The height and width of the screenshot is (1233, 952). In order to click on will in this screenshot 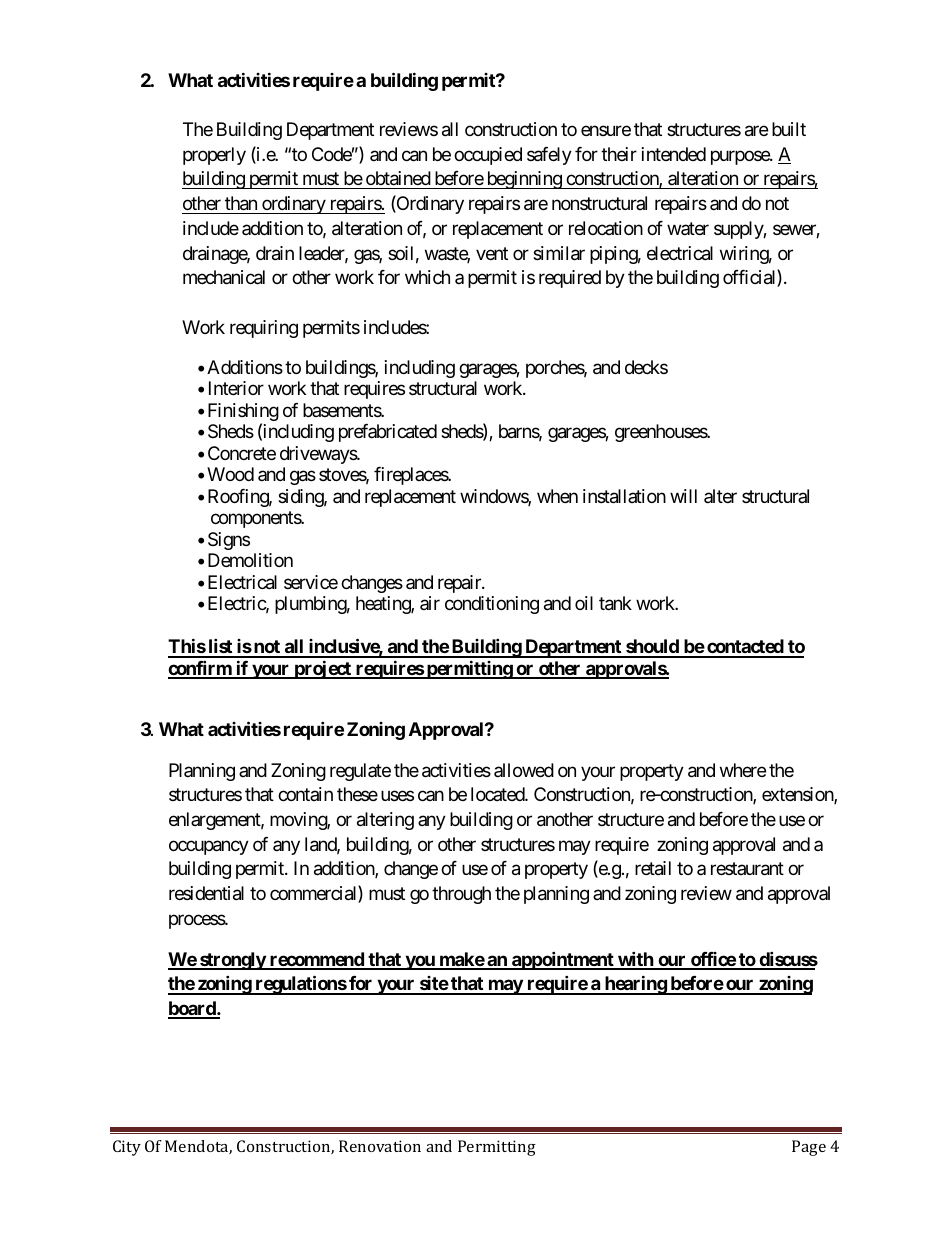, I will do `click(683, 496)`.
